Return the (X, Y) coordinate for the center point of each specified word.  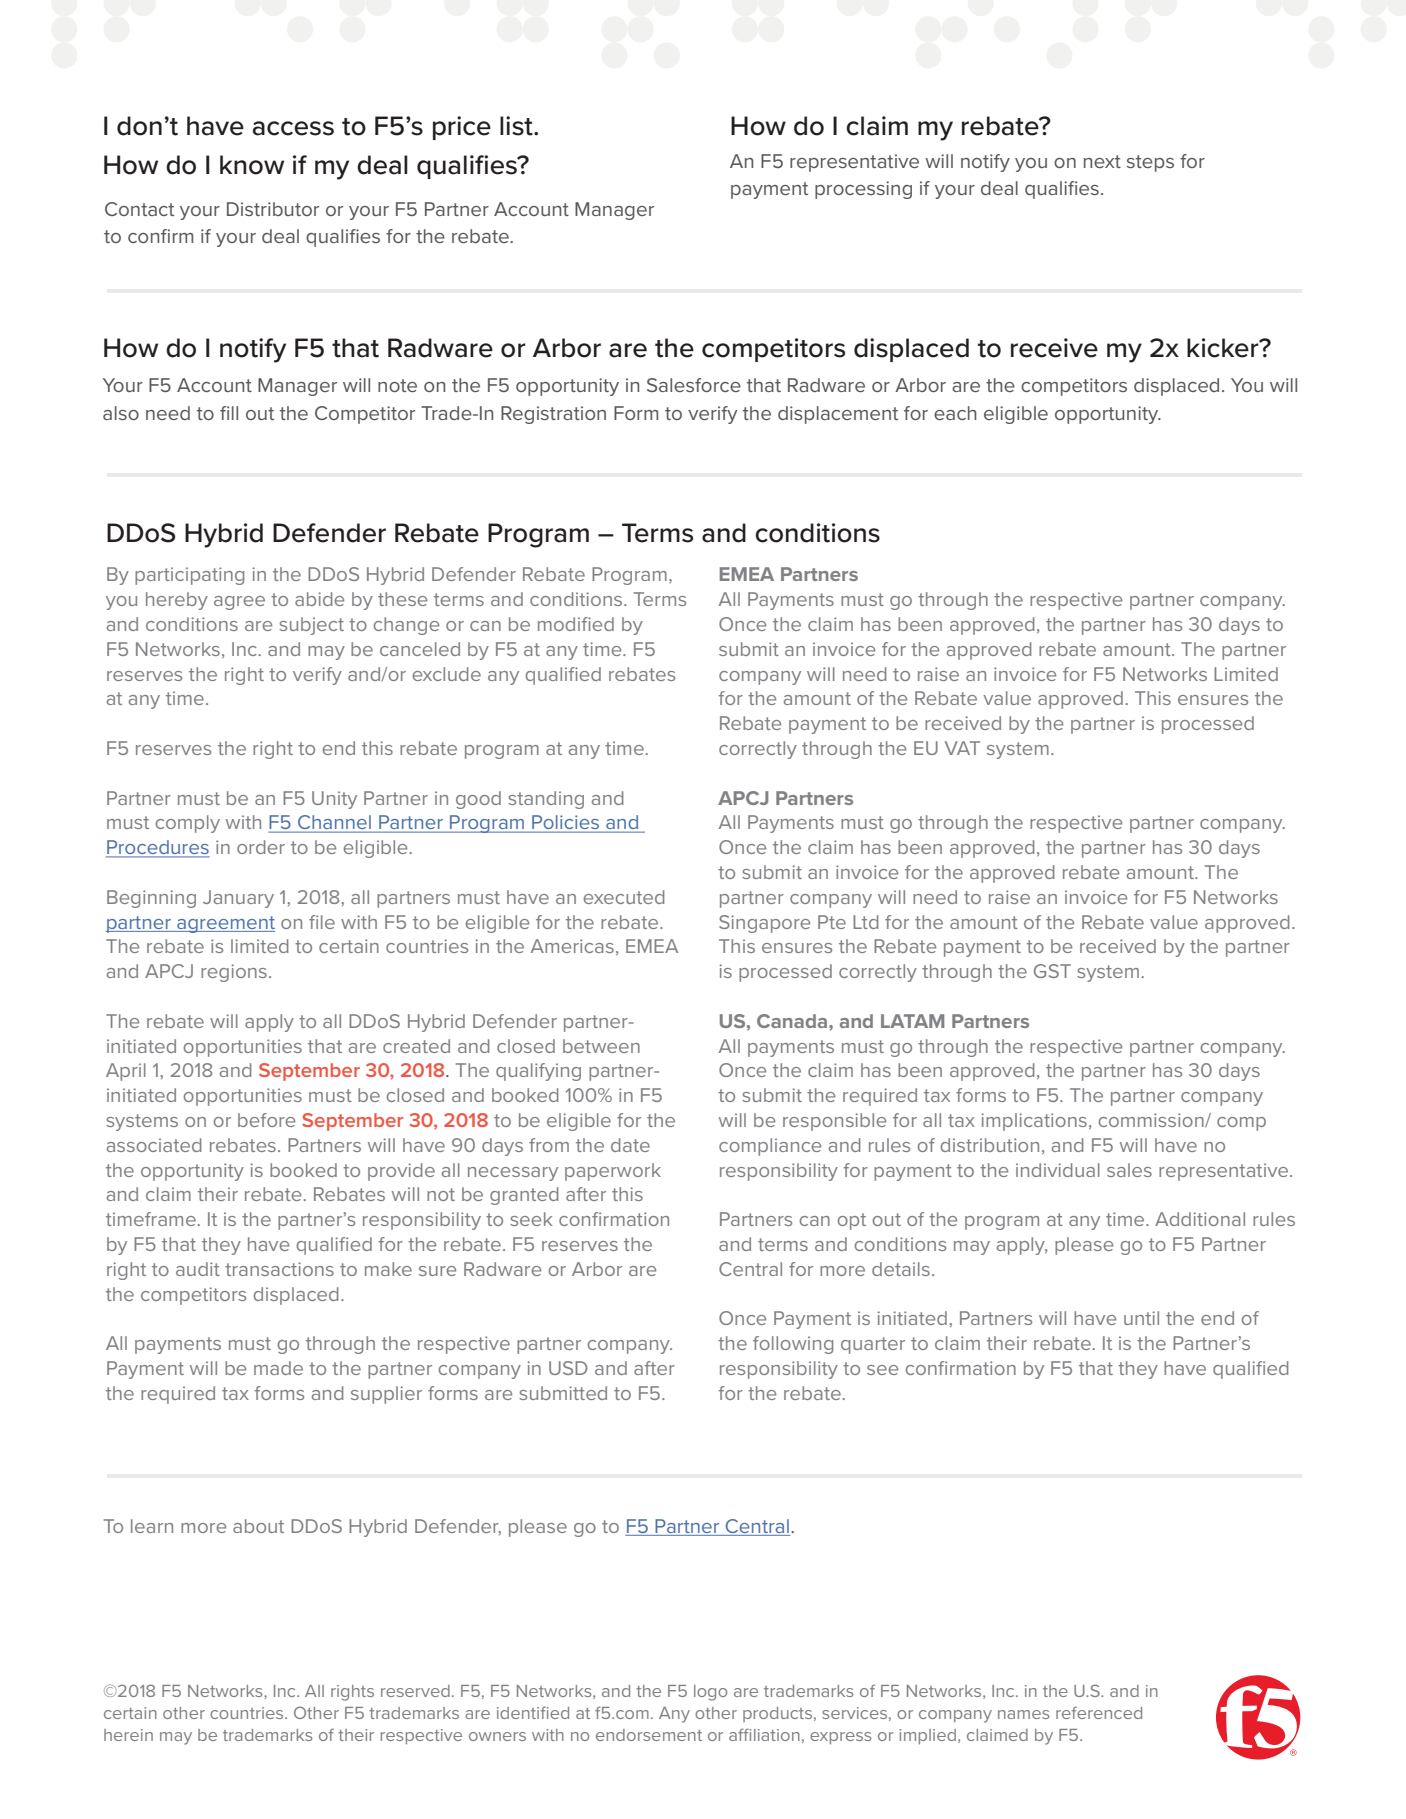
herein (128, 1735)
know (252, 165)
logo (710, 1693)
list (517, 126)
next (1102, 161)
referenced (1099, 1712)
